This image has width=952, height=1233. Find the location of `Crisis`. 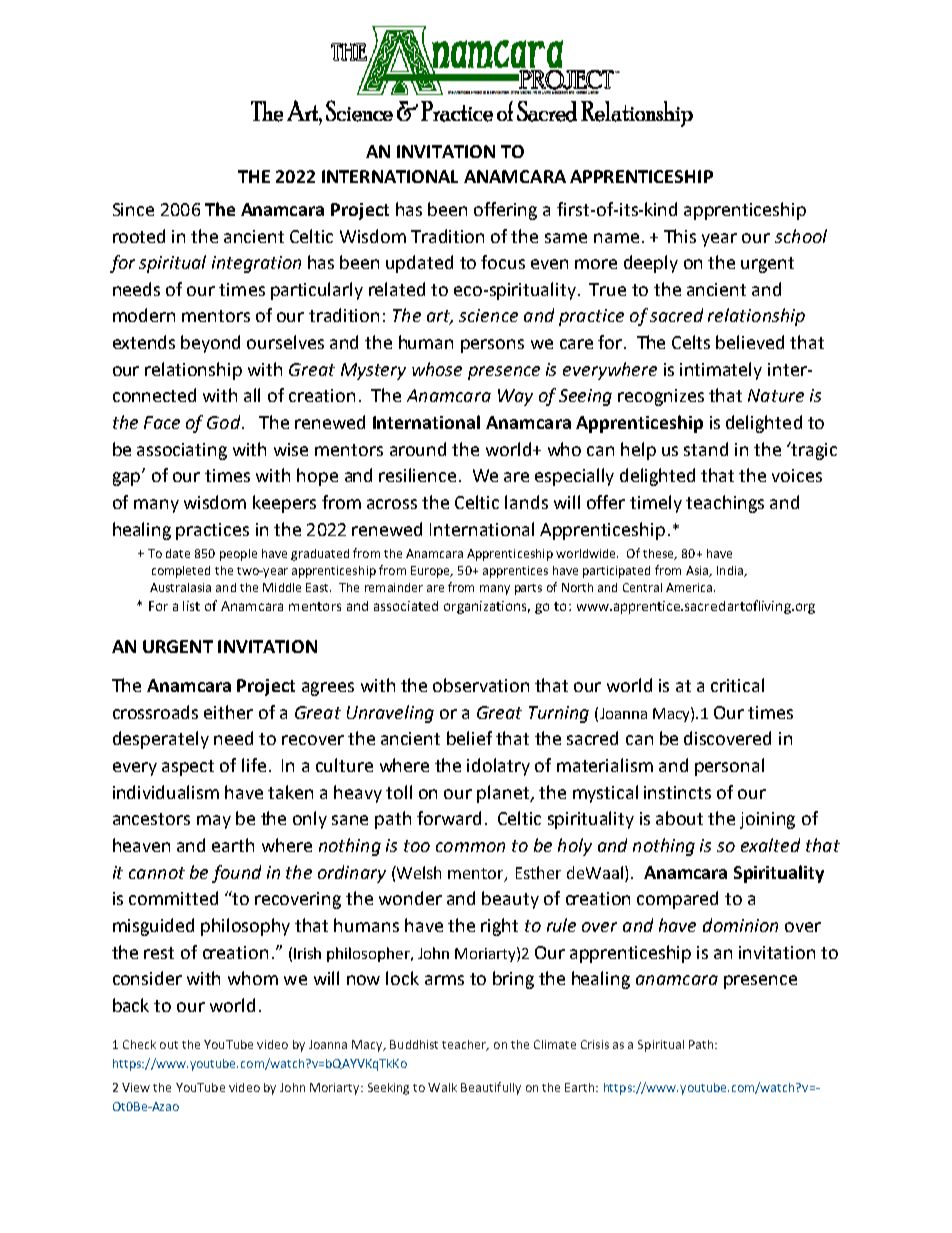

Crisis is located at coordinates (595, 1044).
